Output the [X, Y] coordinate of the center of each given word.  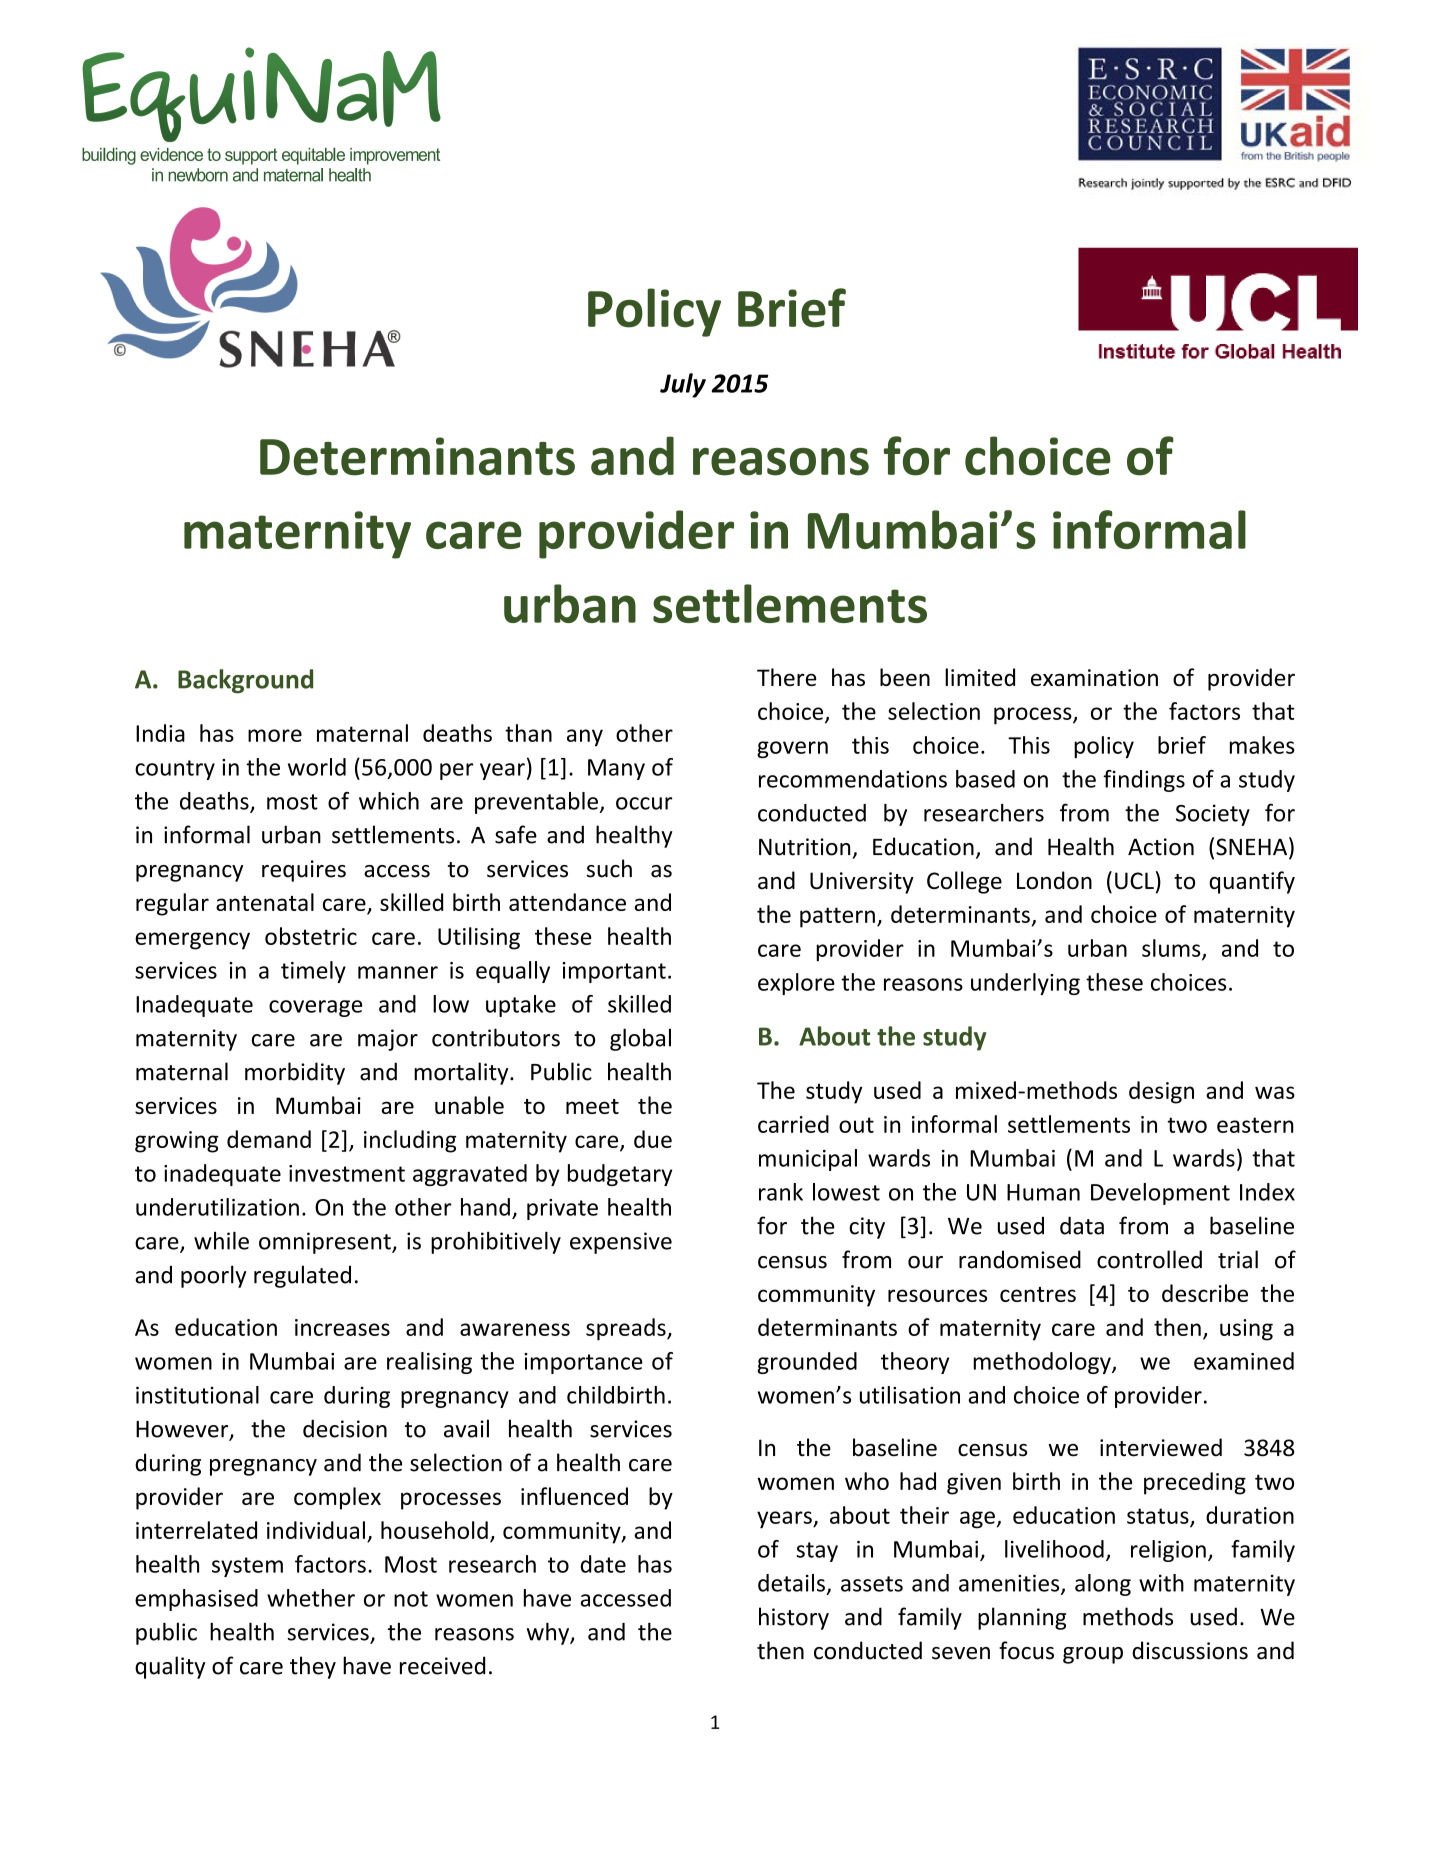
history [794, 1618]
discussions [1190, 1650]
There [786, 677]
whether [311, 1598]
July [683, 385]
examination [1094, 677]
